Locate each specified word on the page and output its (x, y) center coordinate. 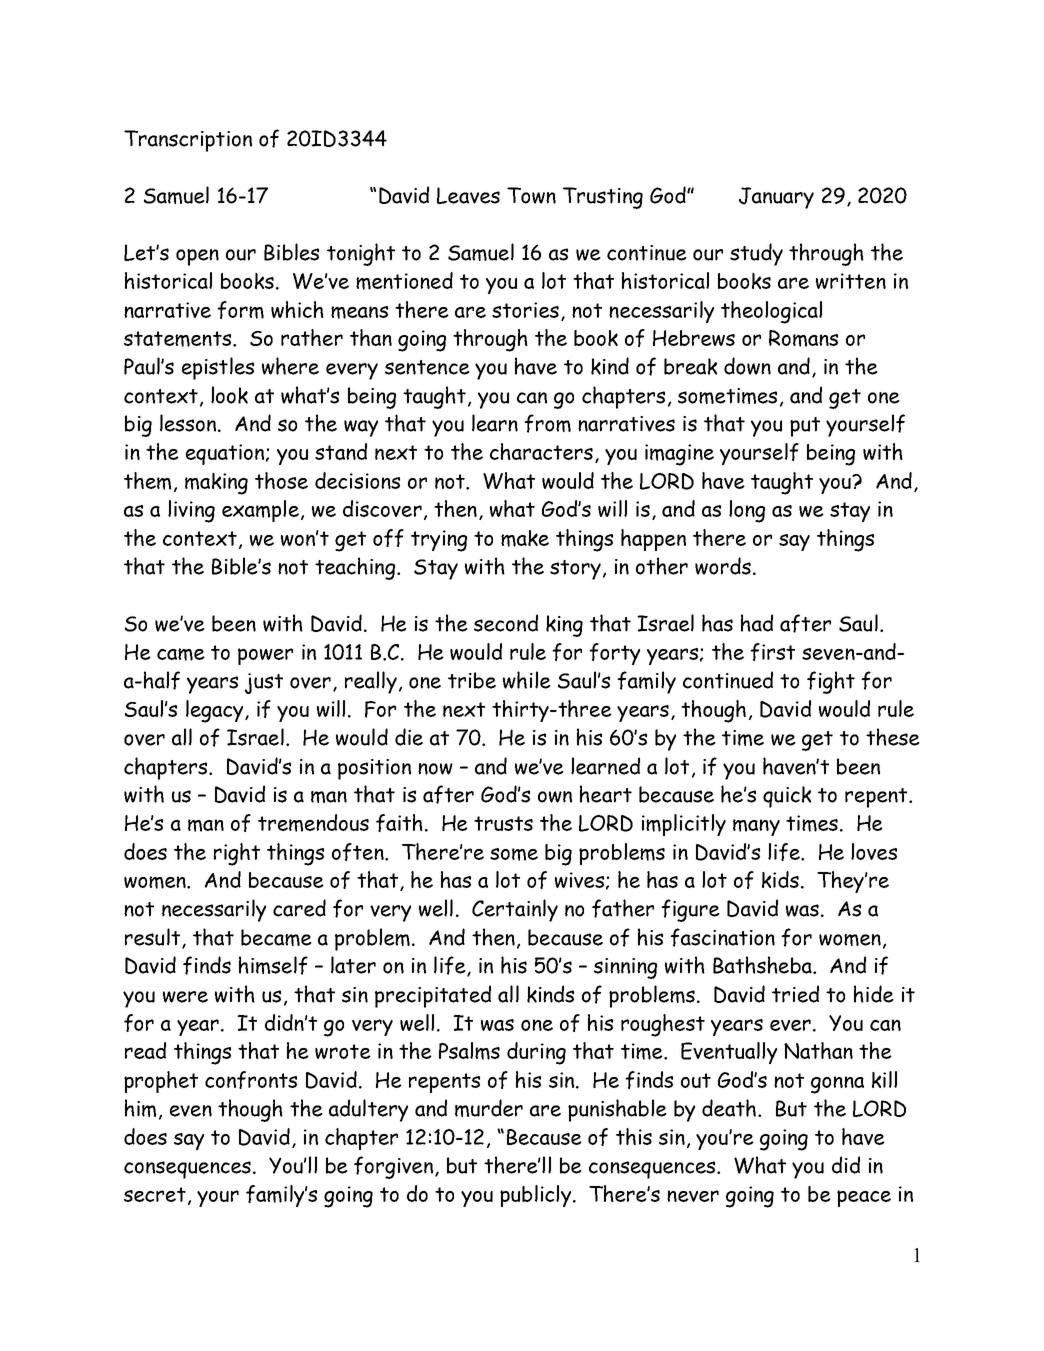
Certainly (515, 910)
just (264, 683)
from (547, 423)
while (527, 680)
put (805, 427)
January (776, 198)
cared (299, 908)
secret (155, 1194)
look (229, 395)
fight (831, 682)
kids (780, 879)
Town (531, 195)
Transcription (188, 141)
